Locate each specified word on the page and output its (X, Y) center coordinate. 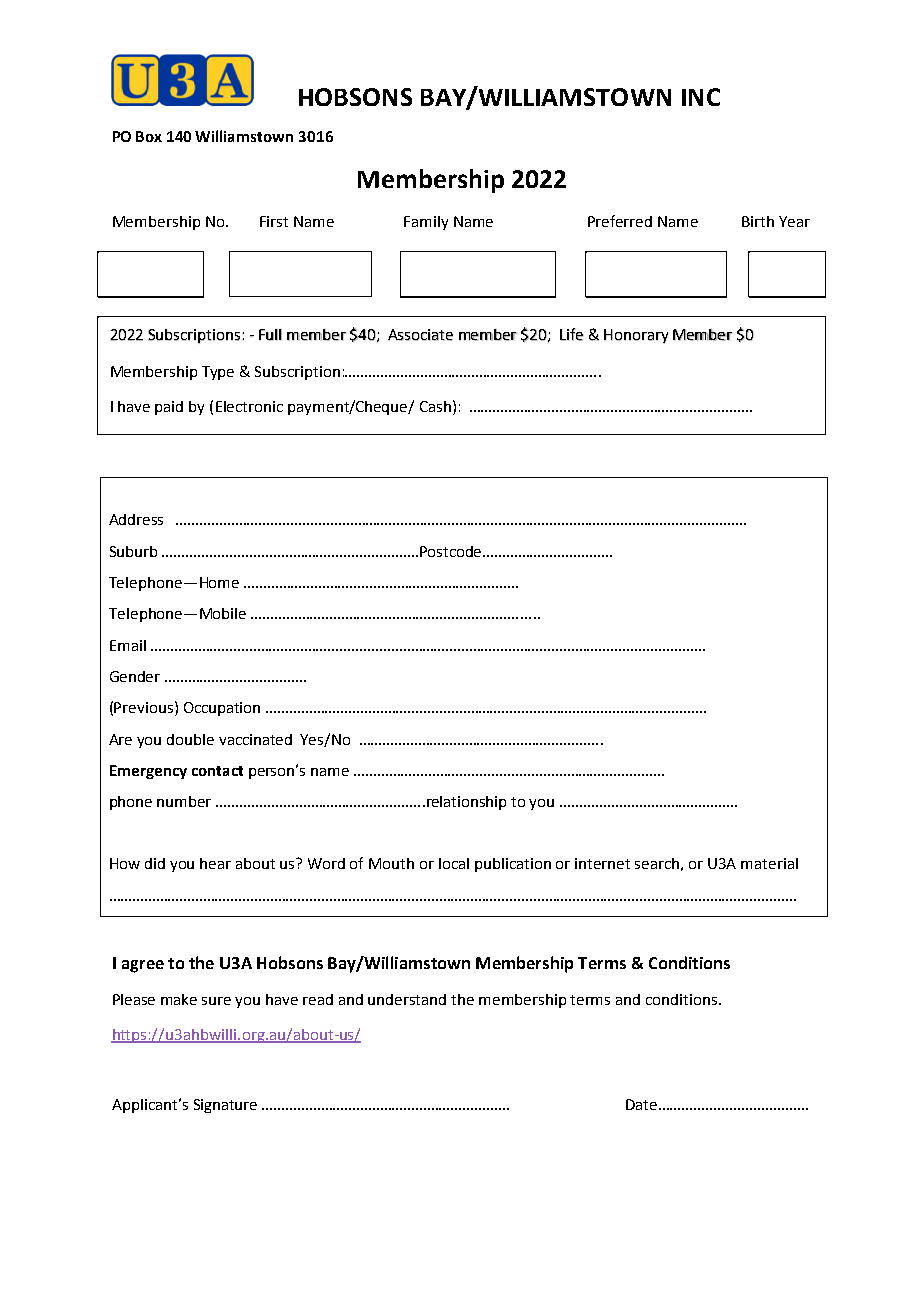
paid (169, 408)
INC (701, 97)
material (769, 863)
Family (426, 223)
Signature (225, 1106)
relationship (466, 803)
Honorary (636, 336)
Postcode (452, 551)
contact (217, 771)
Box (149, 136)
